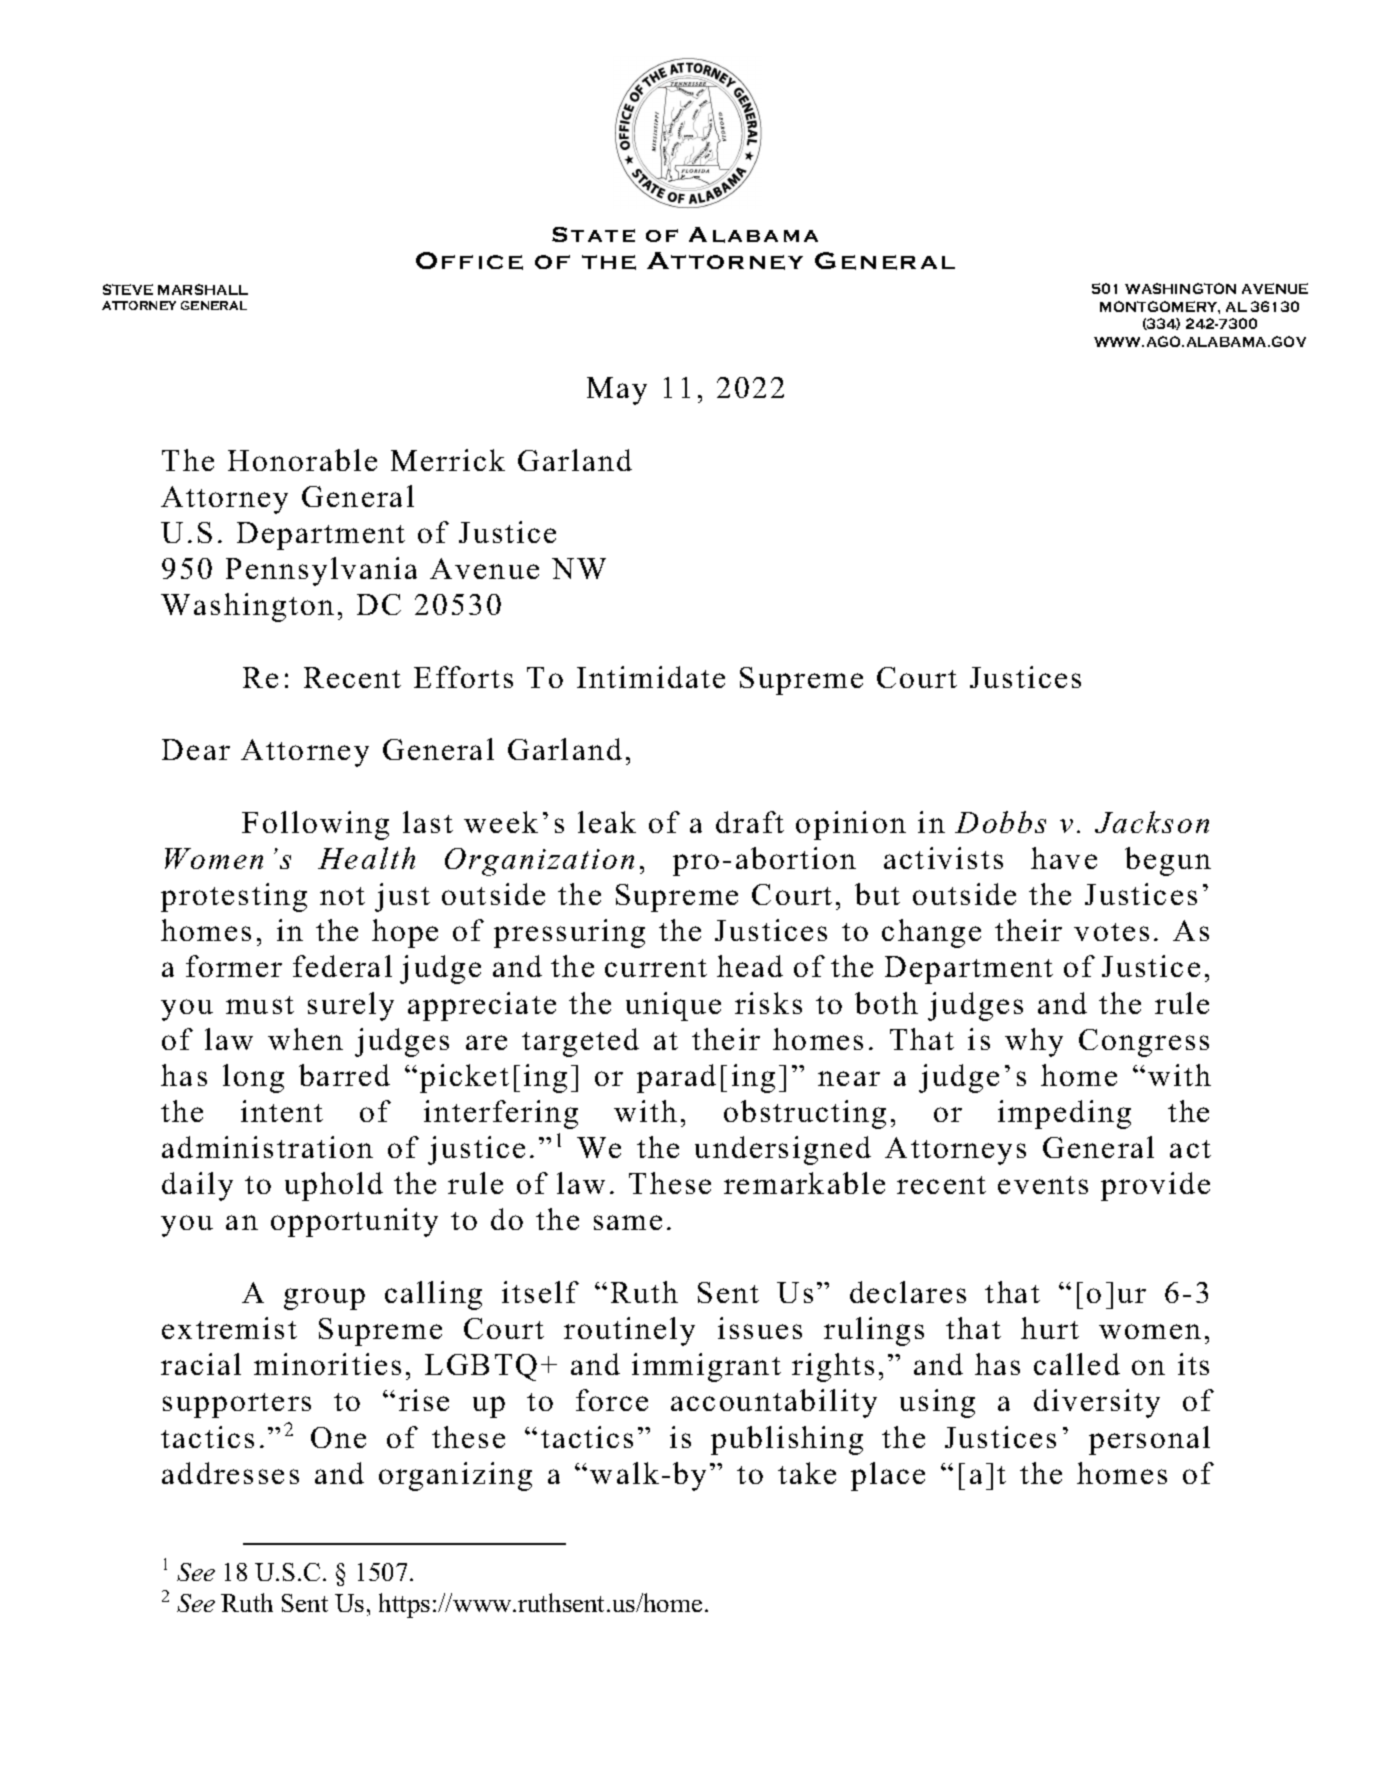 The image size is (1375, 1780). Describe the element at coordinates (1000, 822) in the screenshot. I see `Dobbs` at that location.
